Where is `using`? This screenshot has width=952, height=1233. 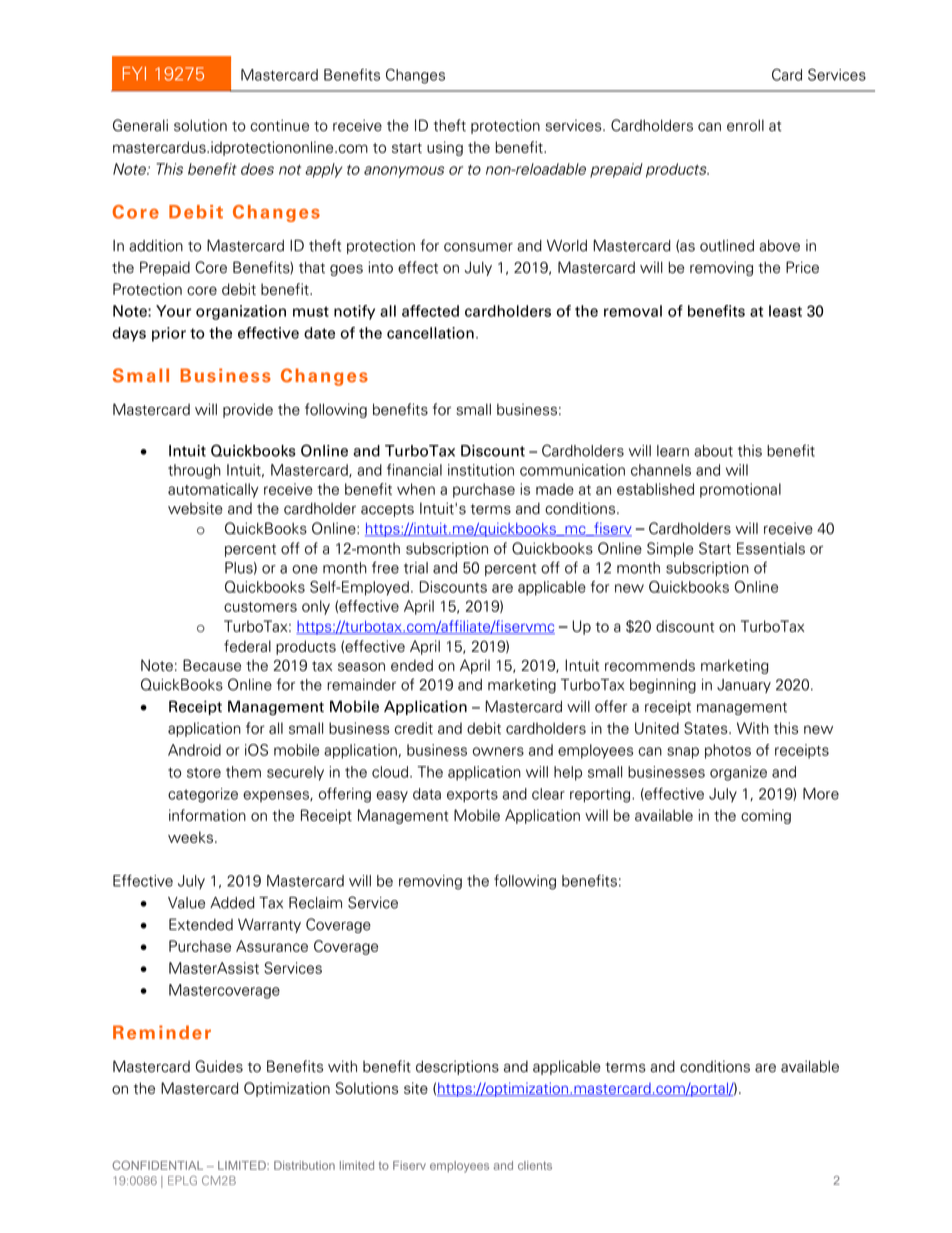 using is located at coordinates (445, 148).
